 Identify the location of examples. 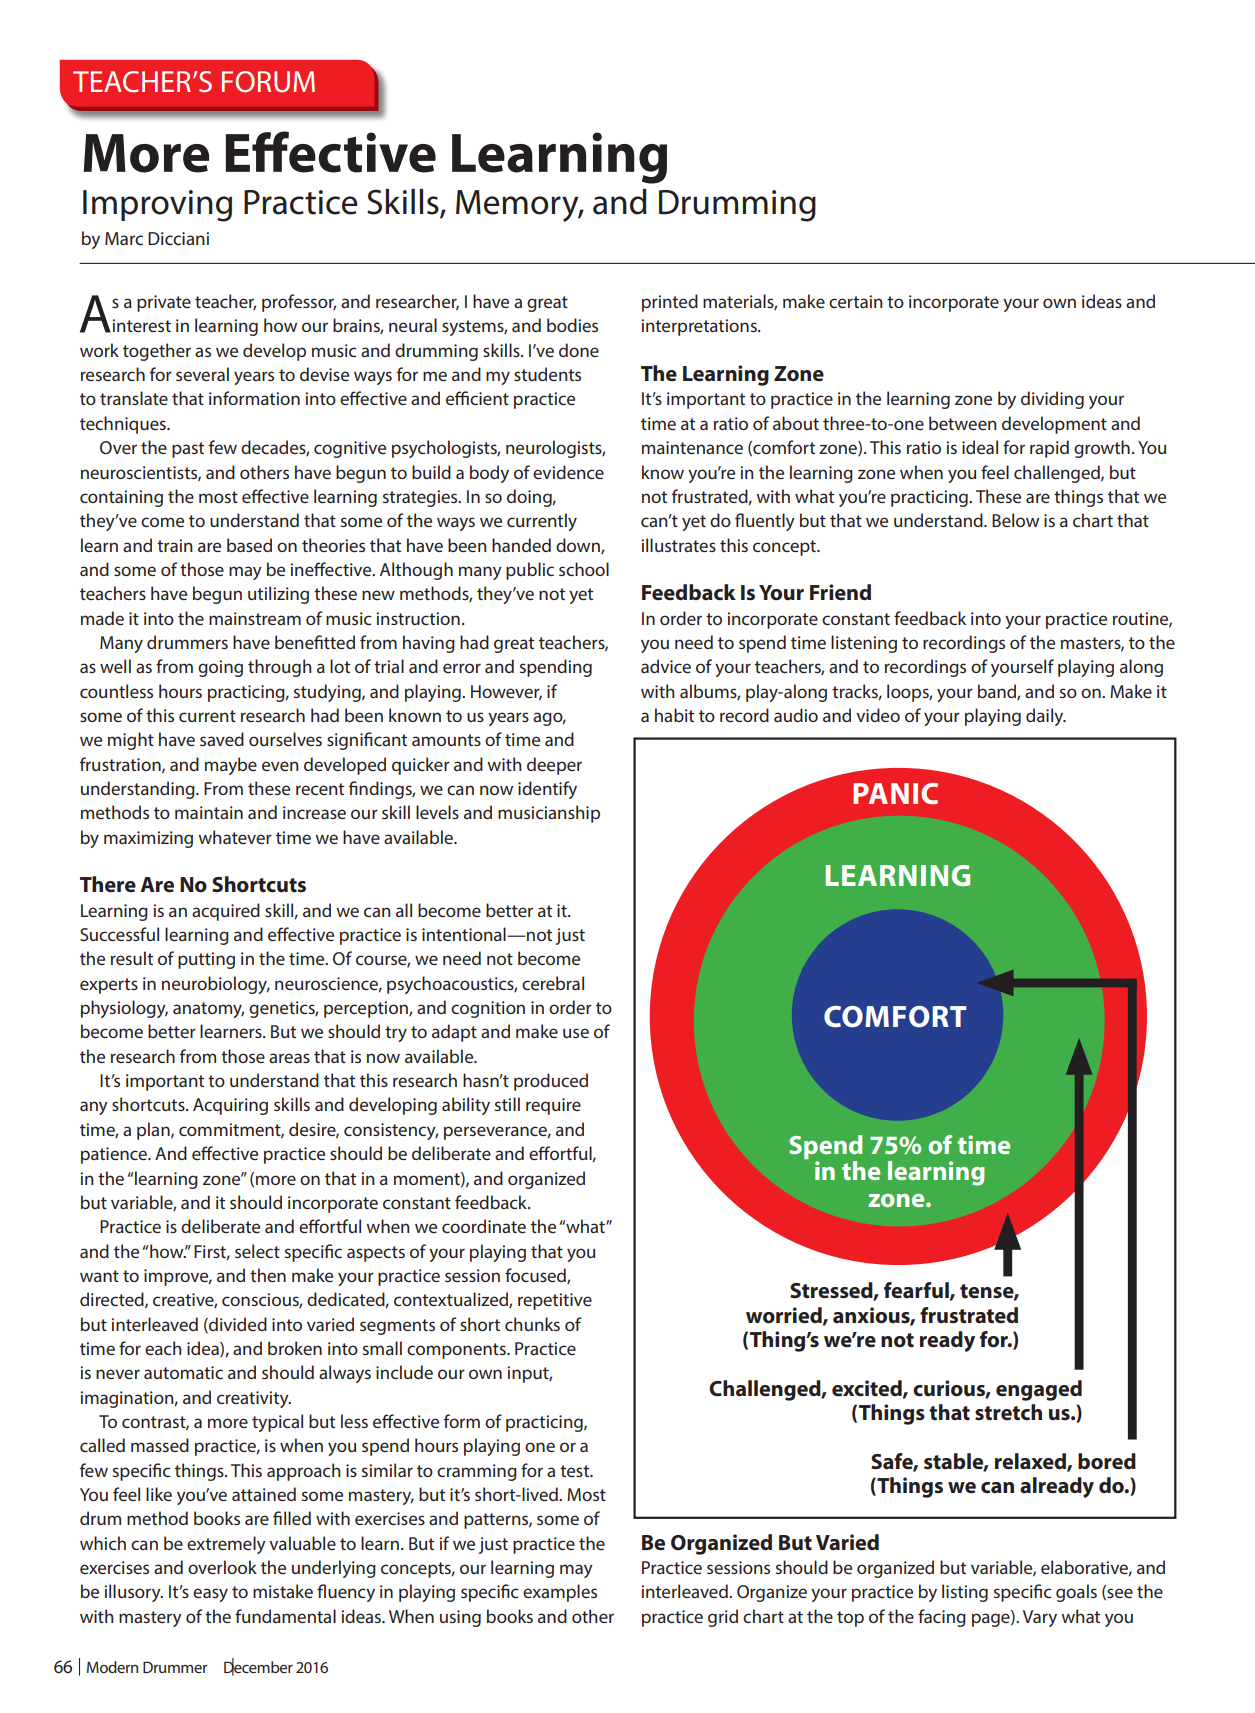
(560, 1593).
